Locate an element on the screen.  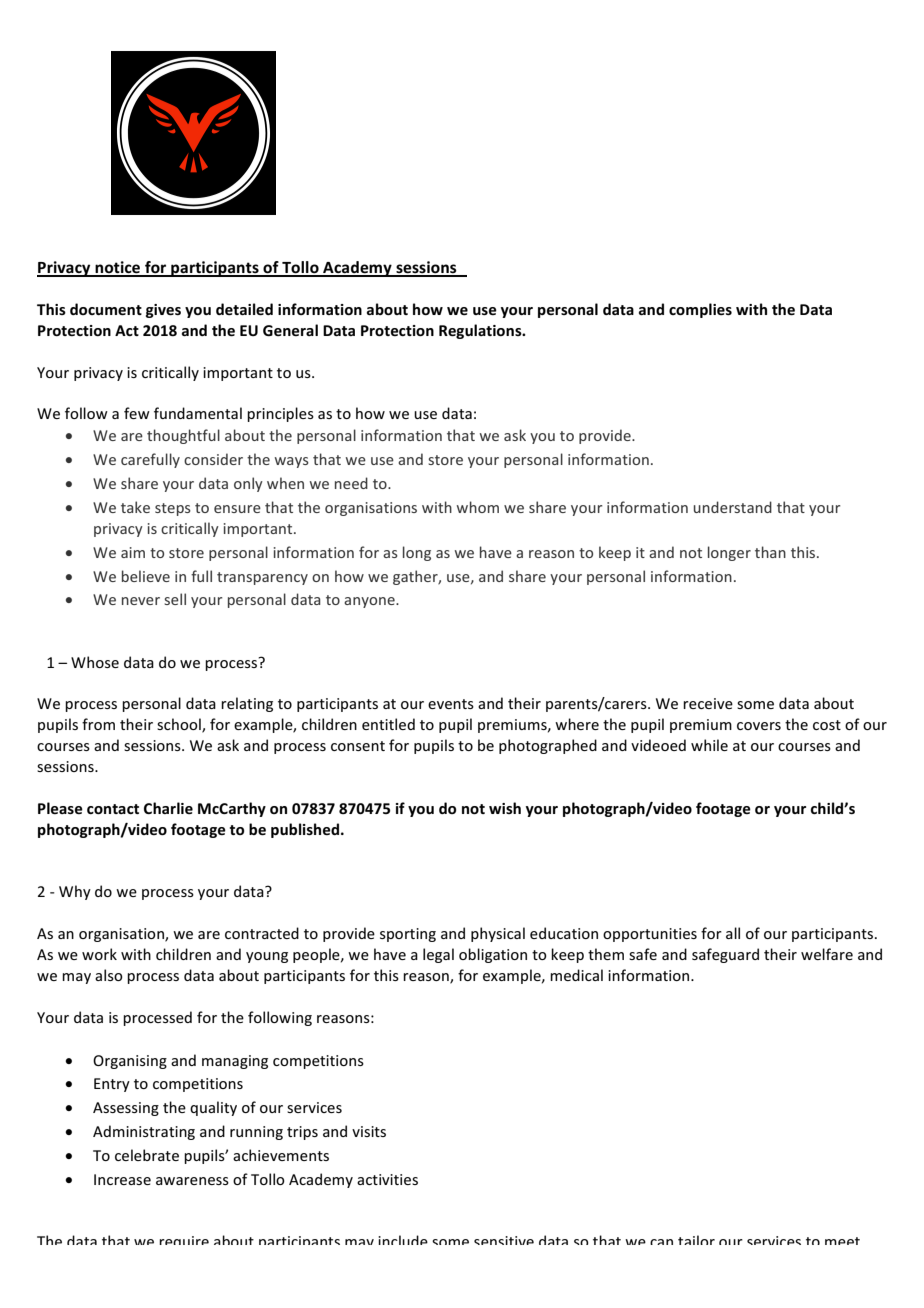
gives is located at coordinates (163, 311).
